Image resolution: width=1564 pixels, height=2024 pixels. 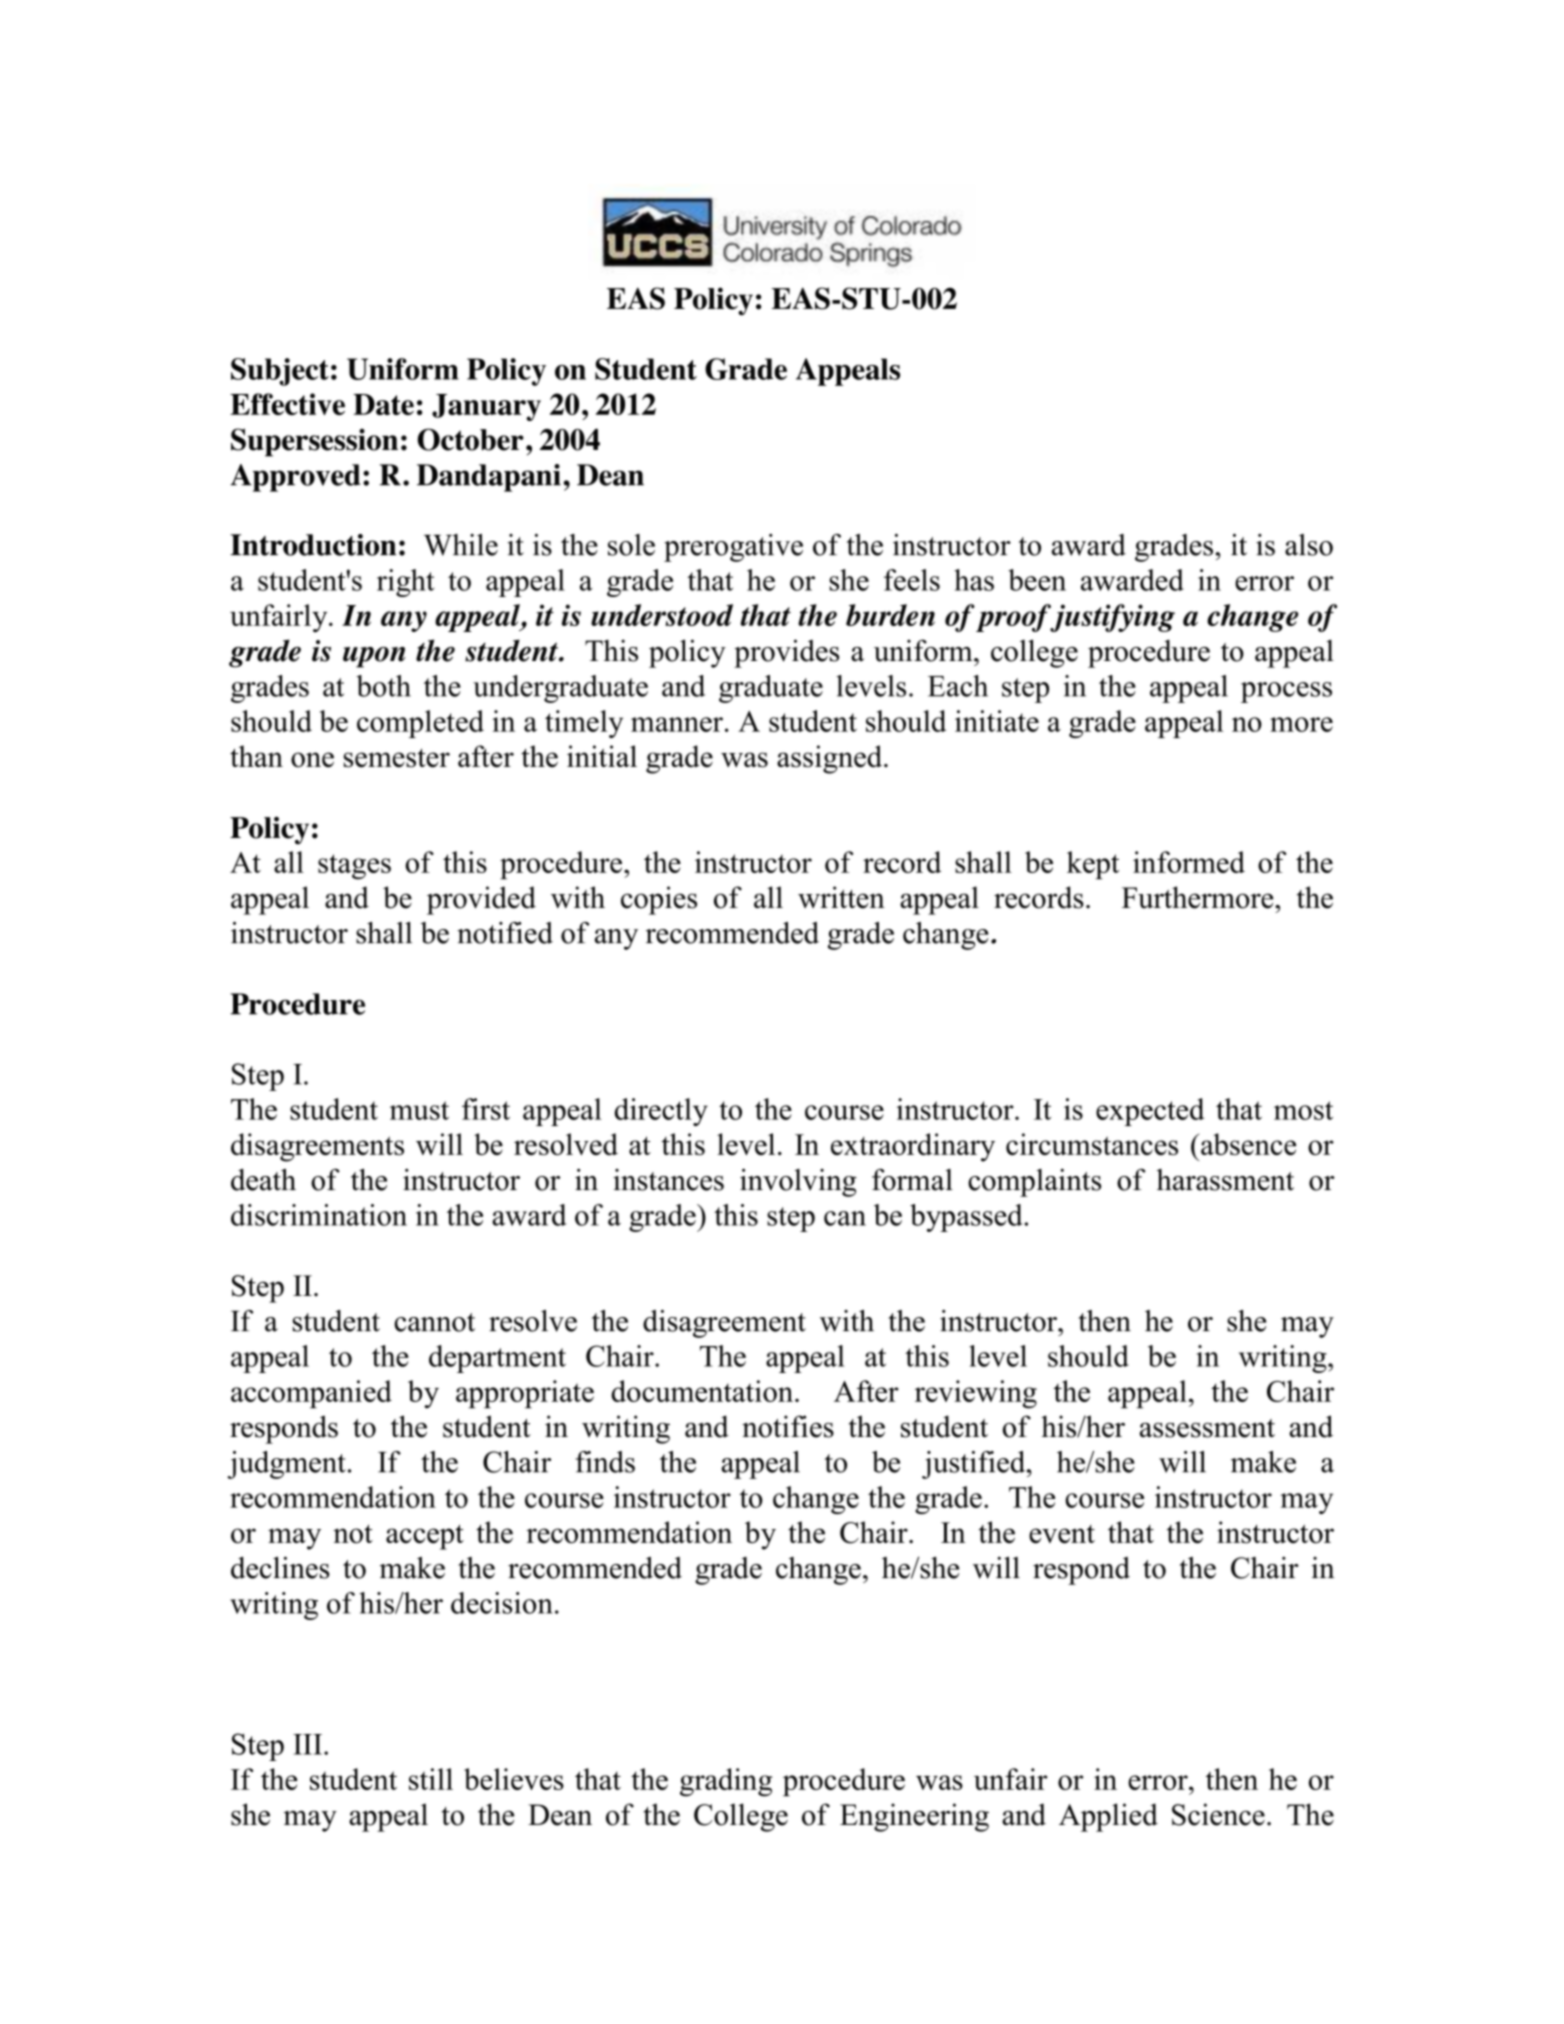 What do you see at coordinates (726, 1782) in the screenshot?
I see `grading` at bounding box center [726, 1782].
